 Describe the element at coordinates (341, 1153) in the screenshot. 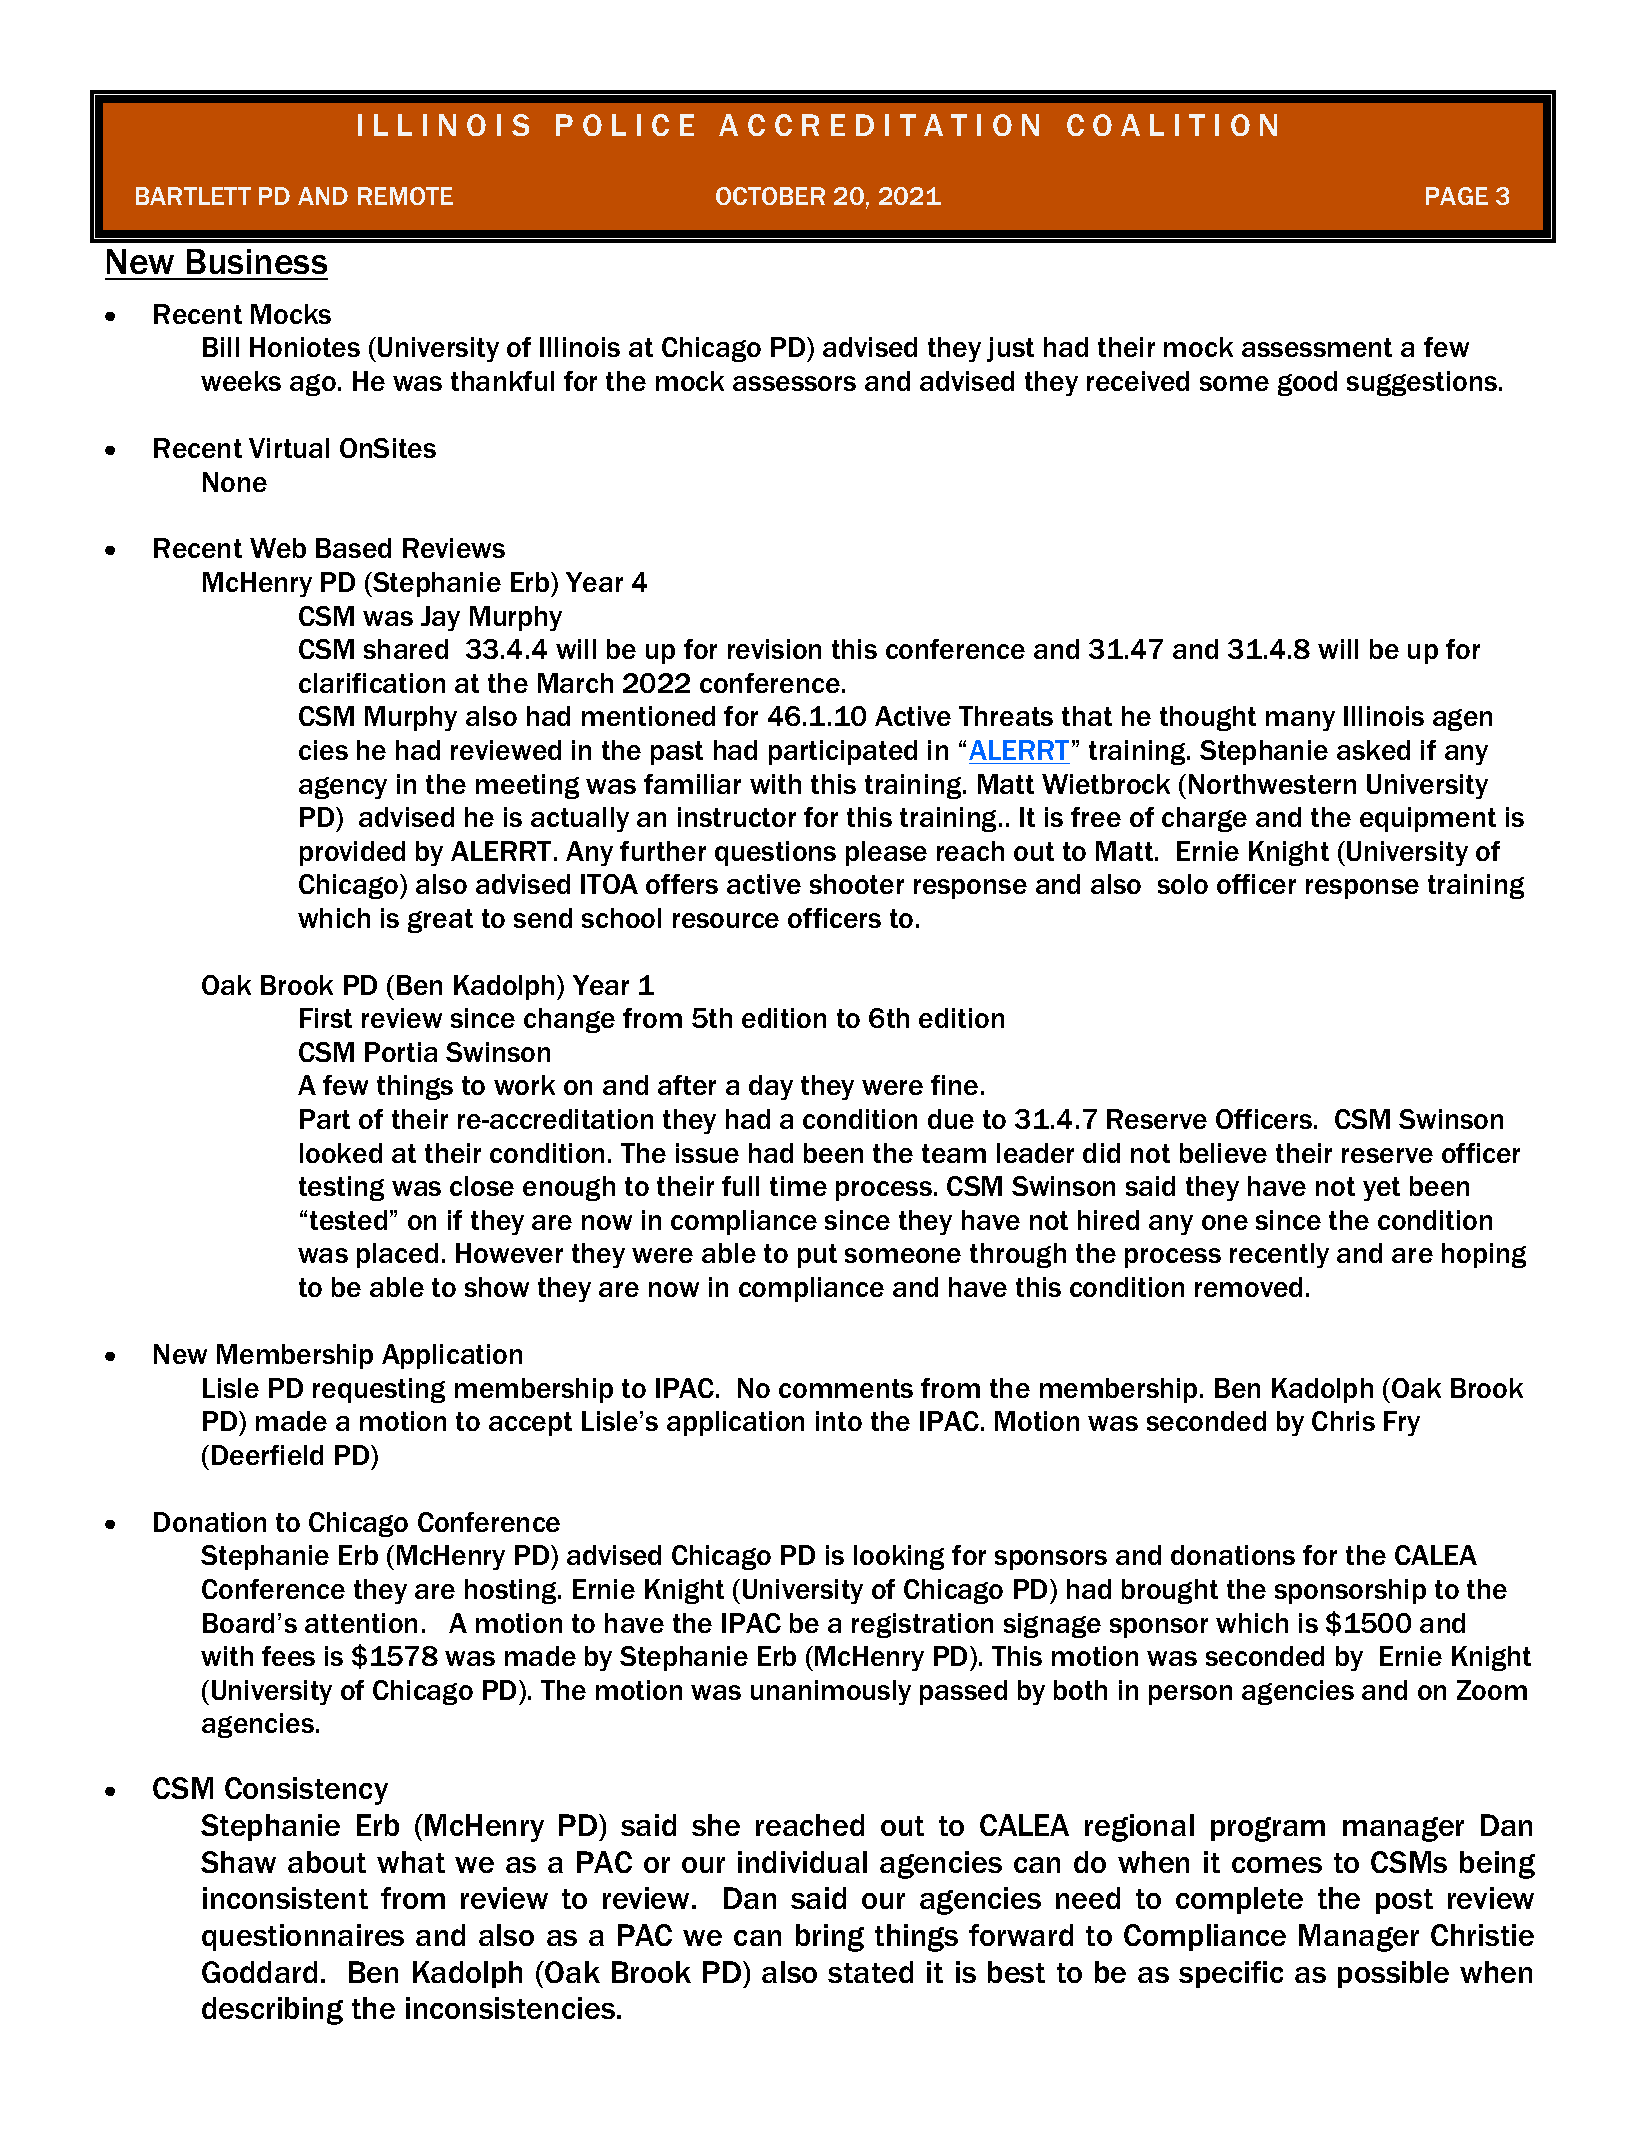

I see `looked` at that location.
